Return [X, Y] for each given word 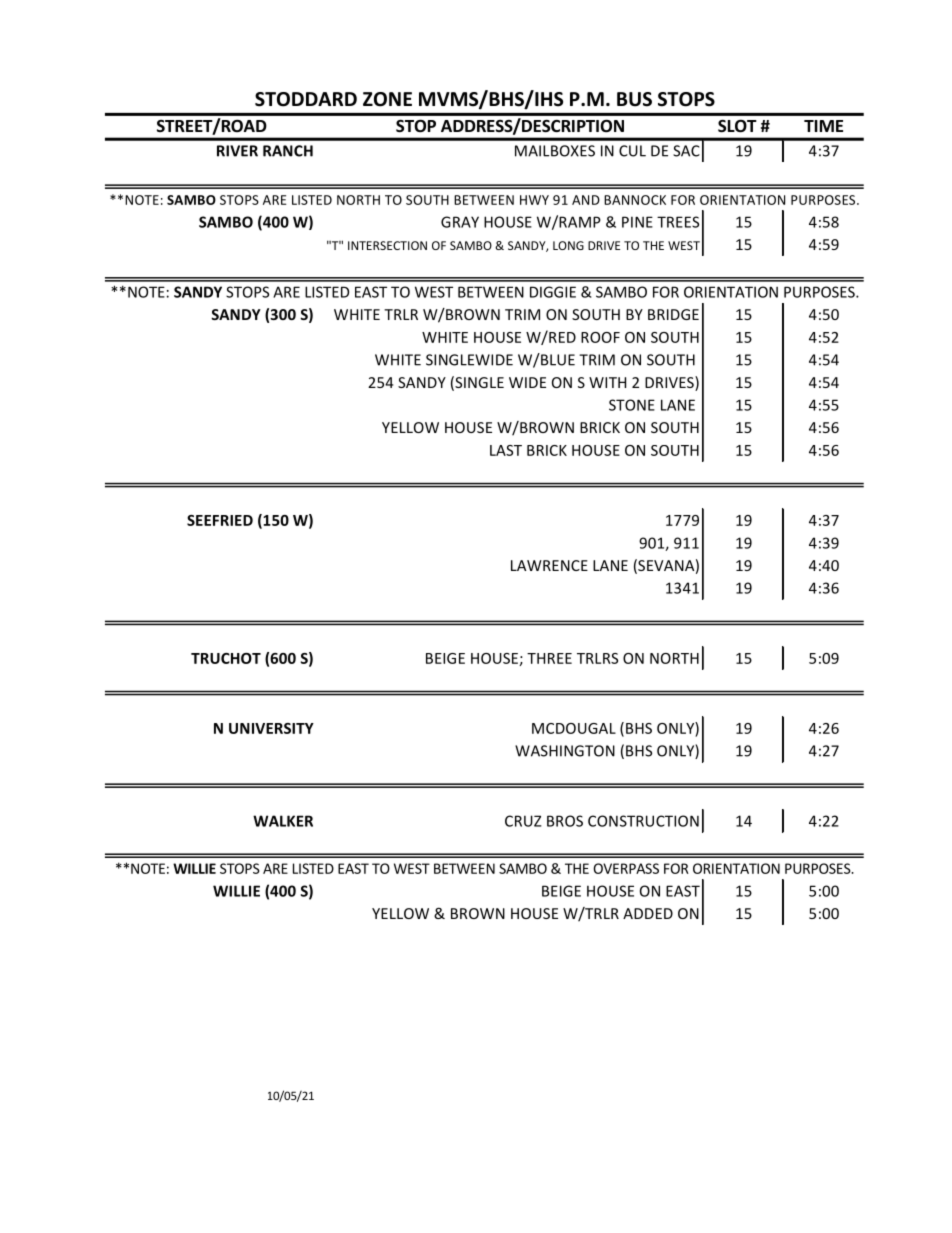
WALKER [283, 821]
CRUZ [523, 821]
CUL [632, 151]
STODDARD [306, 99]
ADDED [648, 913]
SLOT [737, 126]
